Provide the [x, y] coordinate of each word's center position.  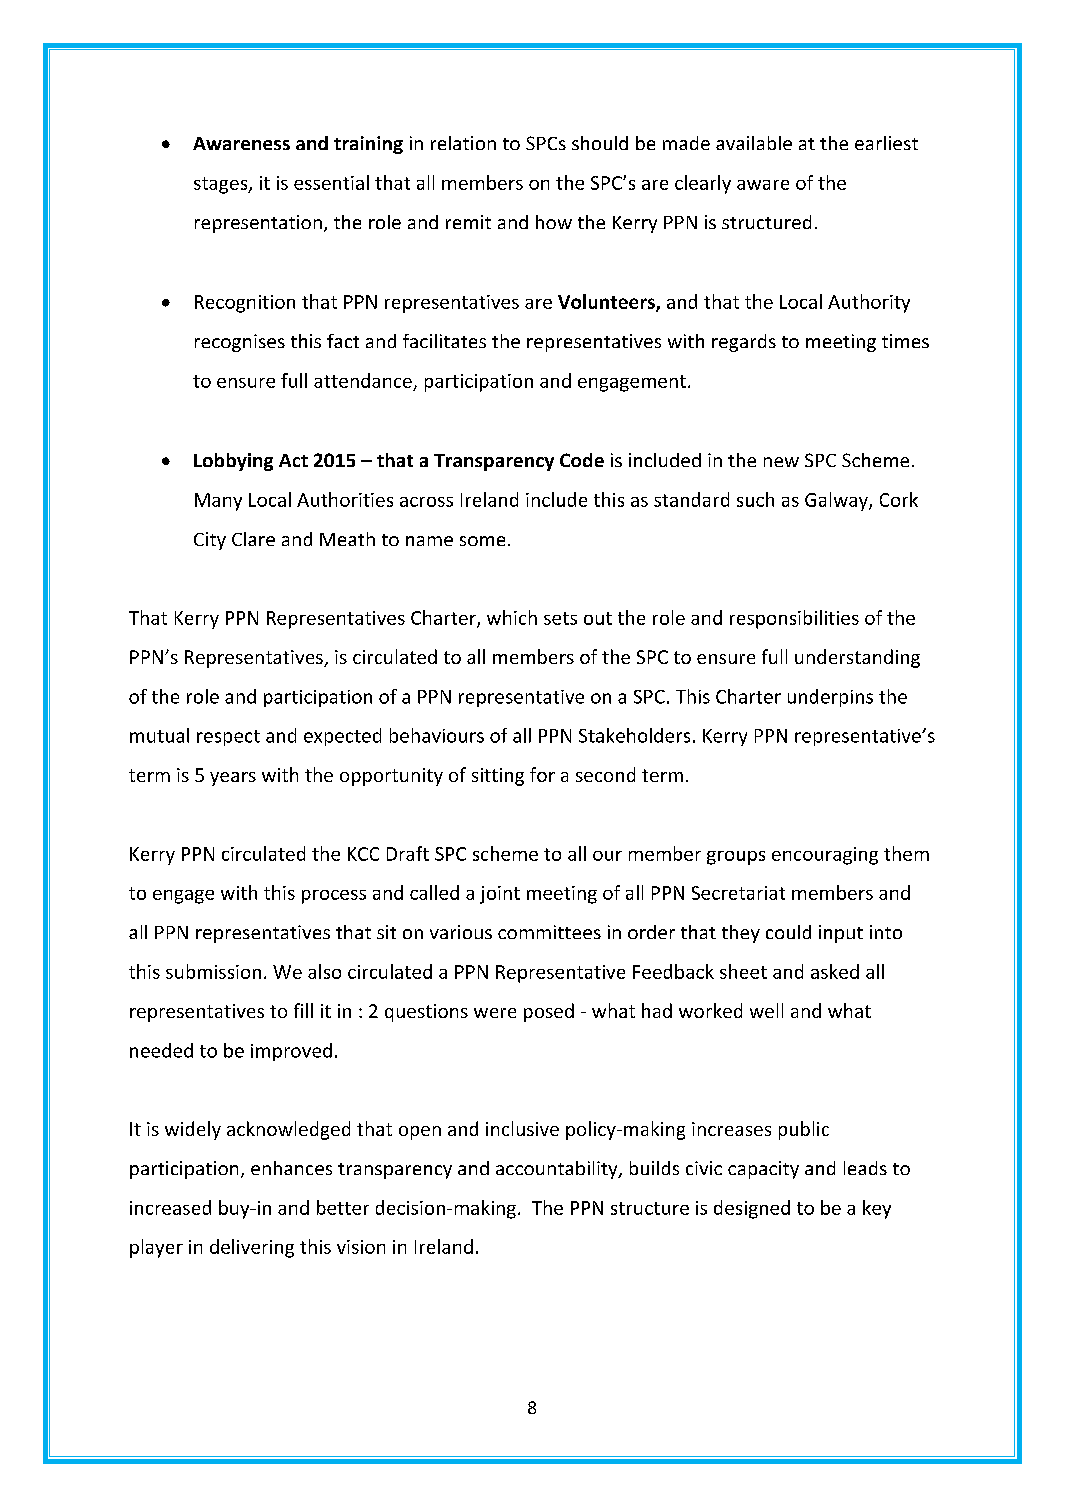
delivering [252, 1248]
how [554, 222]
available [754, 143]
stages [222, 185]
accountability [558, 1170]
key [877, 1209]
